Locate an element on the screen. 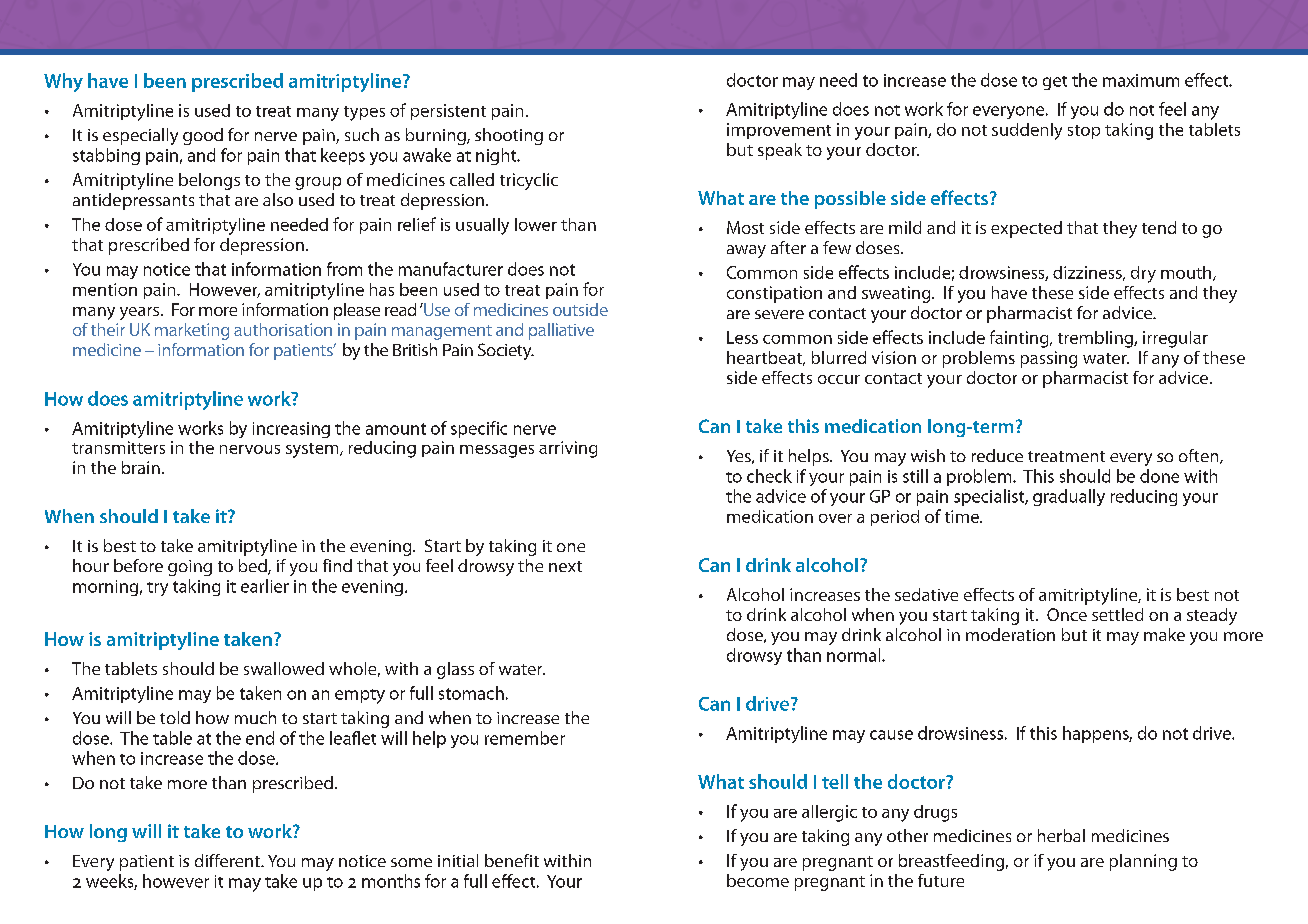 Image resolution: width=1308 pixels, height=924 pixels. gradually is located at coordinates (1069, 497).
